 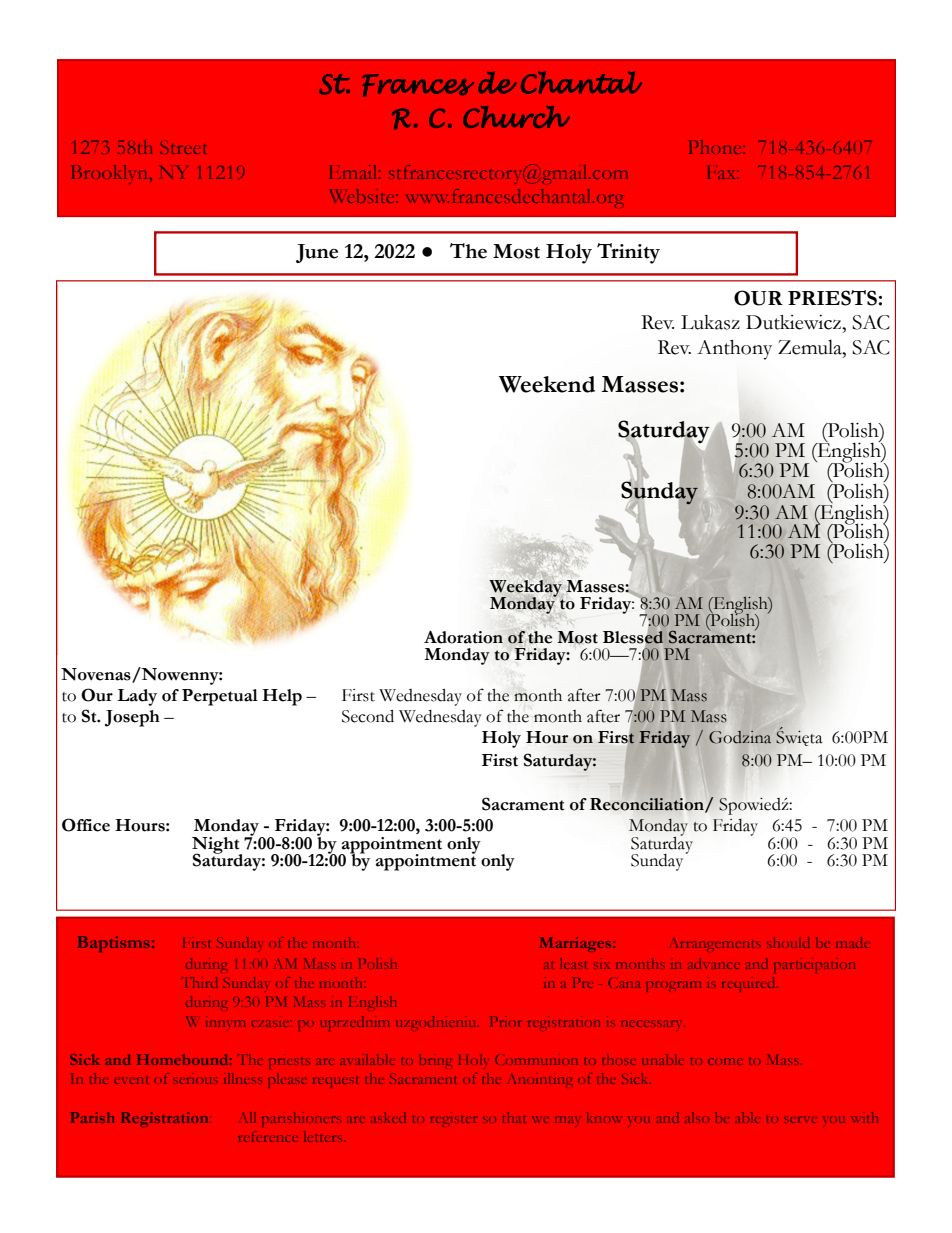 What do you see at coordinates (710, 322) in the screenshot?
I see `Lukasz` at bounding box center [710, 322].
